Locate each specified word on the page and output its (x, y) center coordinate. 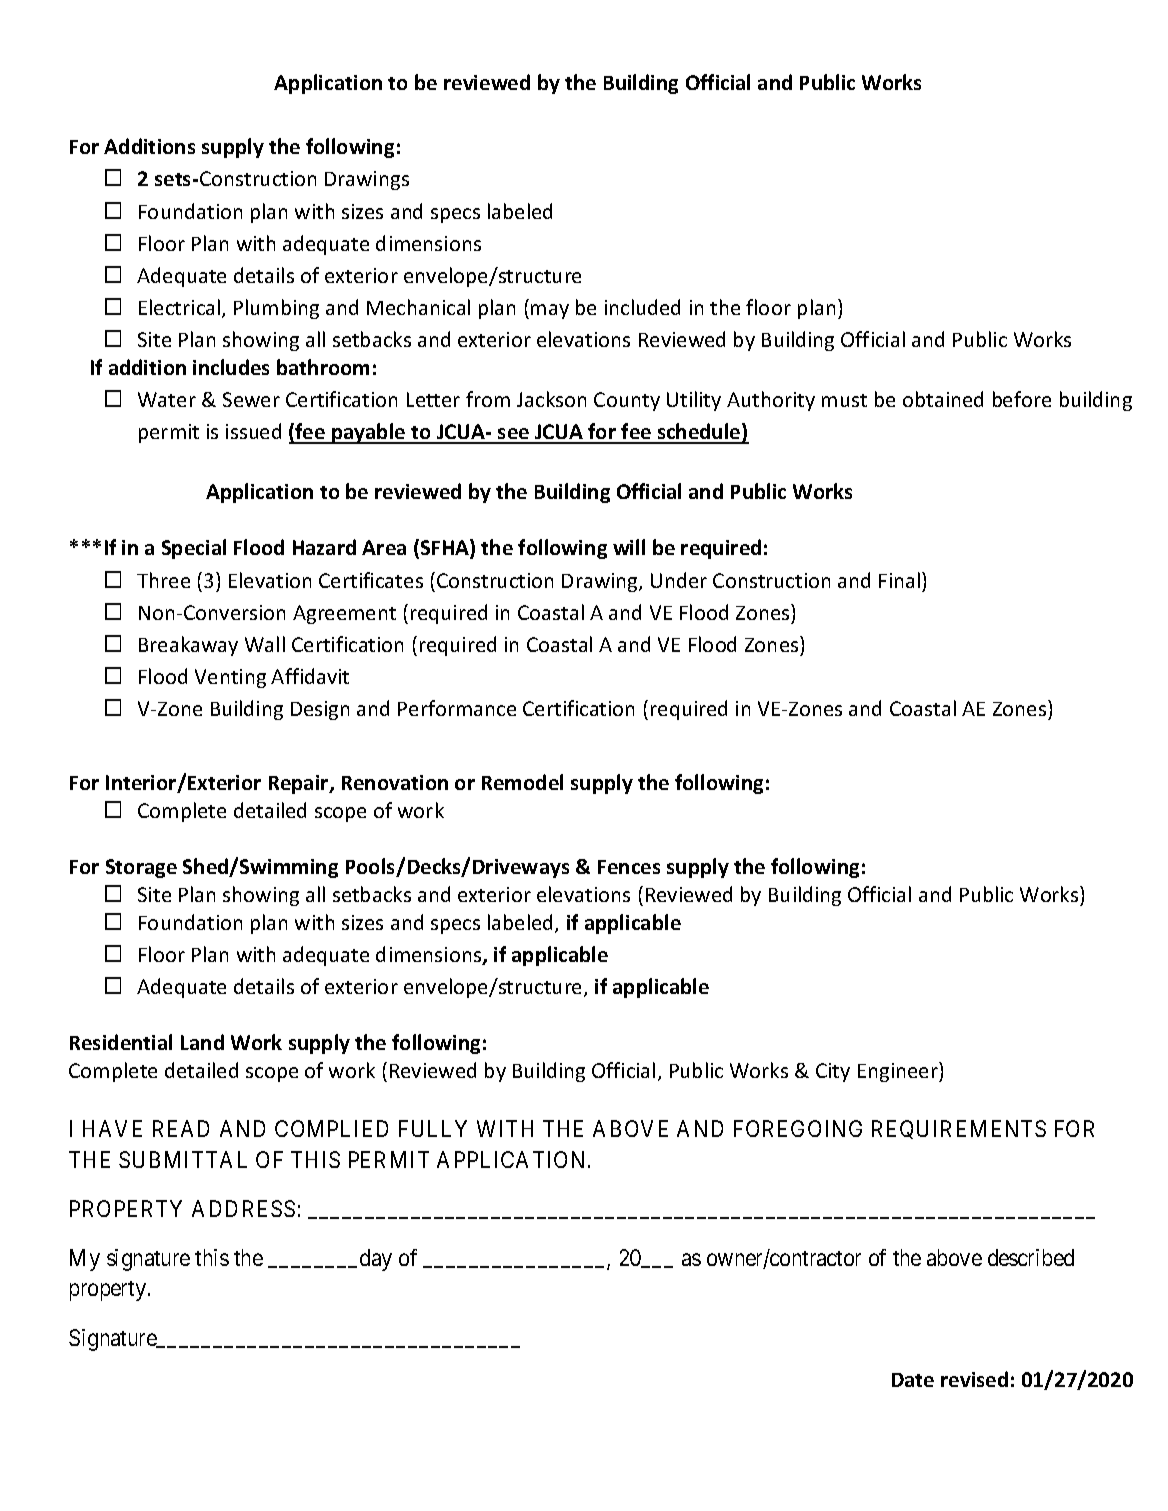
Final (901, 580)
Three (163, 580)
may (550, 311)
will (629, 547)
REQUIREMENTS (959, 1129)
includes (231, 367)
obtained (943, 399)
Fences (629, 867)
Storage (141, 868)
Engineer (899, 1072)
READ (181, 1128)
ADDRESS (243, 1208)
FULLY (433, 1128)
